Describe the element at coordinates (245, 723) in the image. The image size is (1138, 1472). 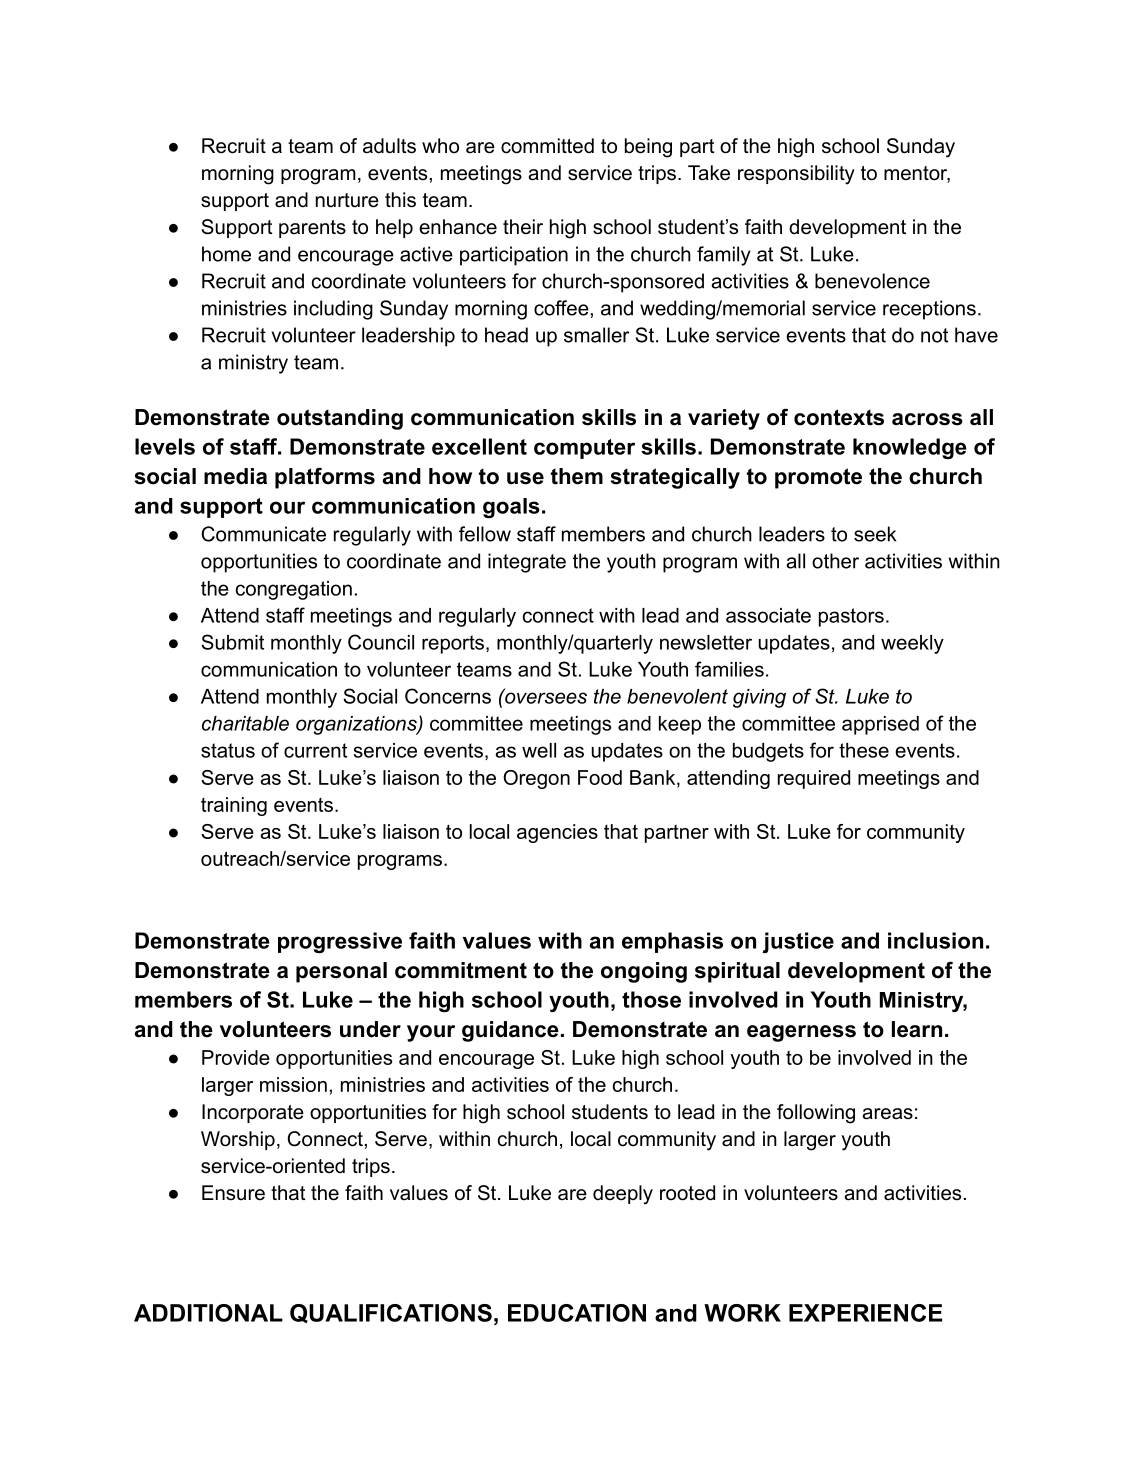
I see `charitable` at that location.
